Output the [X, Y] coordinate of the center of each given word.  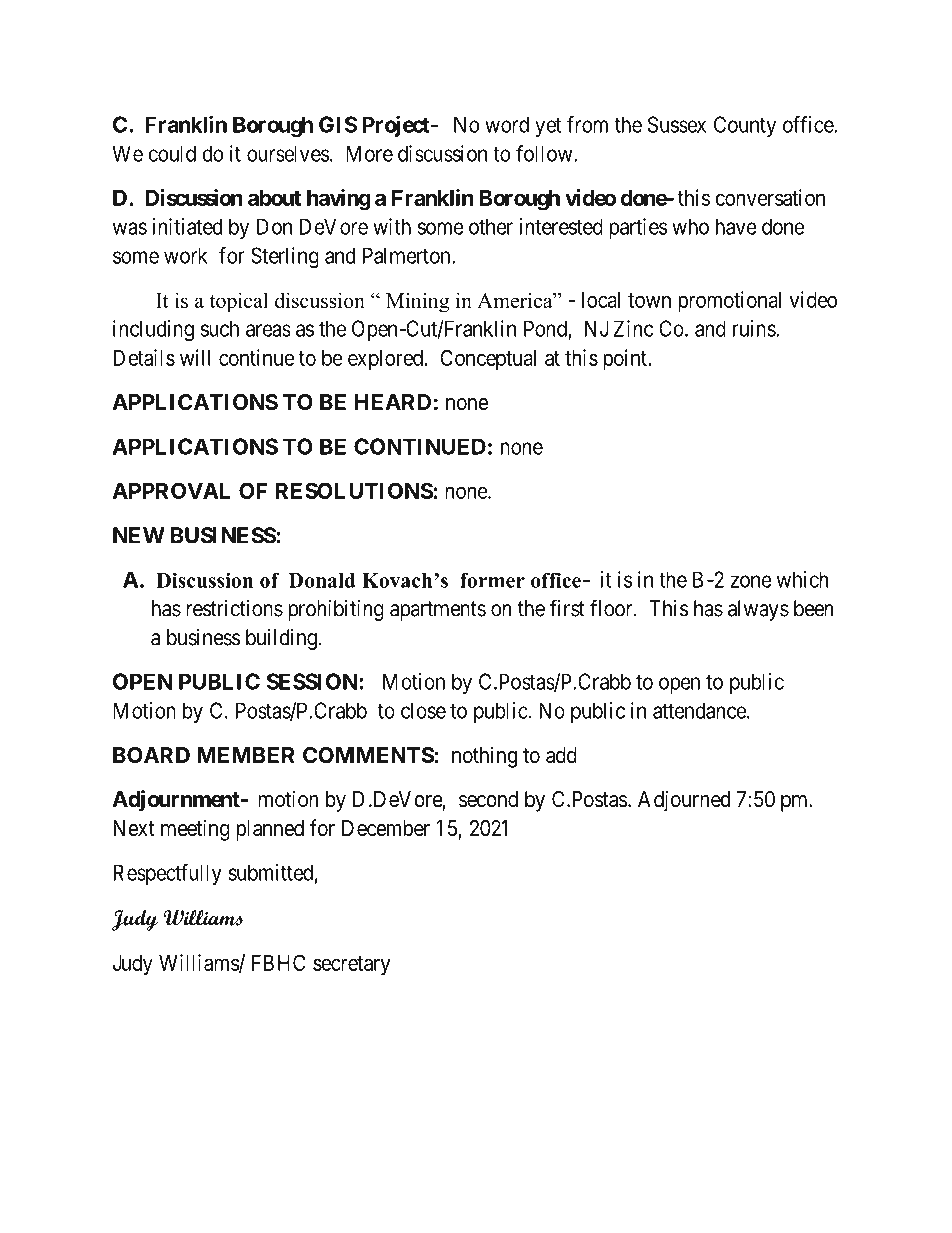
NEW [139, 535]
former [492, 580]
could [172, 153]
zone [751, 581]
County [745, 126]
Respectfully [167, 874]
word [507, 124]
